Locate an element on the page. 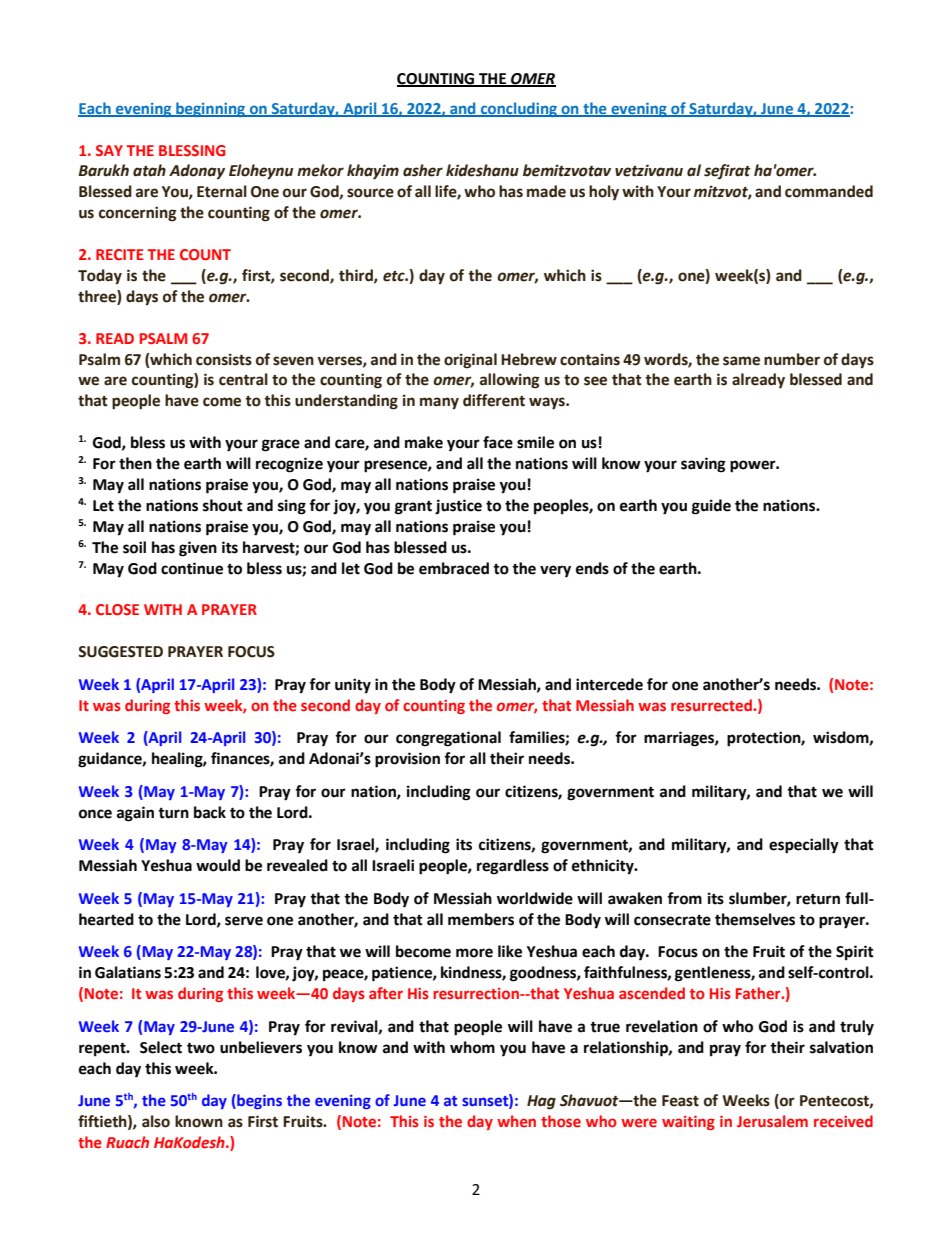  when is located at coordinates (516, 1121).
